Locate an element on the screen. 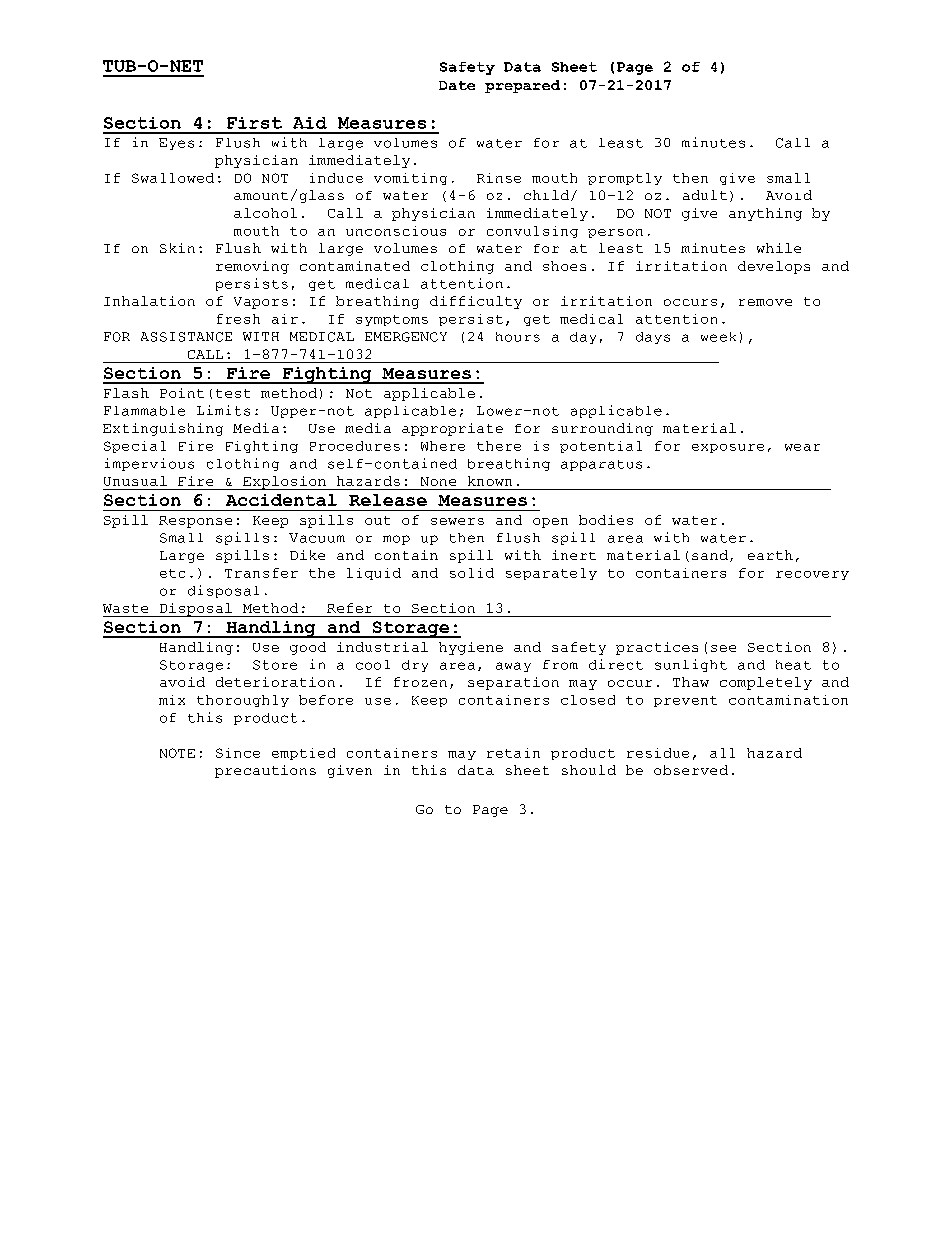 The width and height of the screenshot is (952, 1233). Date is located at coordinates (457, 85).
